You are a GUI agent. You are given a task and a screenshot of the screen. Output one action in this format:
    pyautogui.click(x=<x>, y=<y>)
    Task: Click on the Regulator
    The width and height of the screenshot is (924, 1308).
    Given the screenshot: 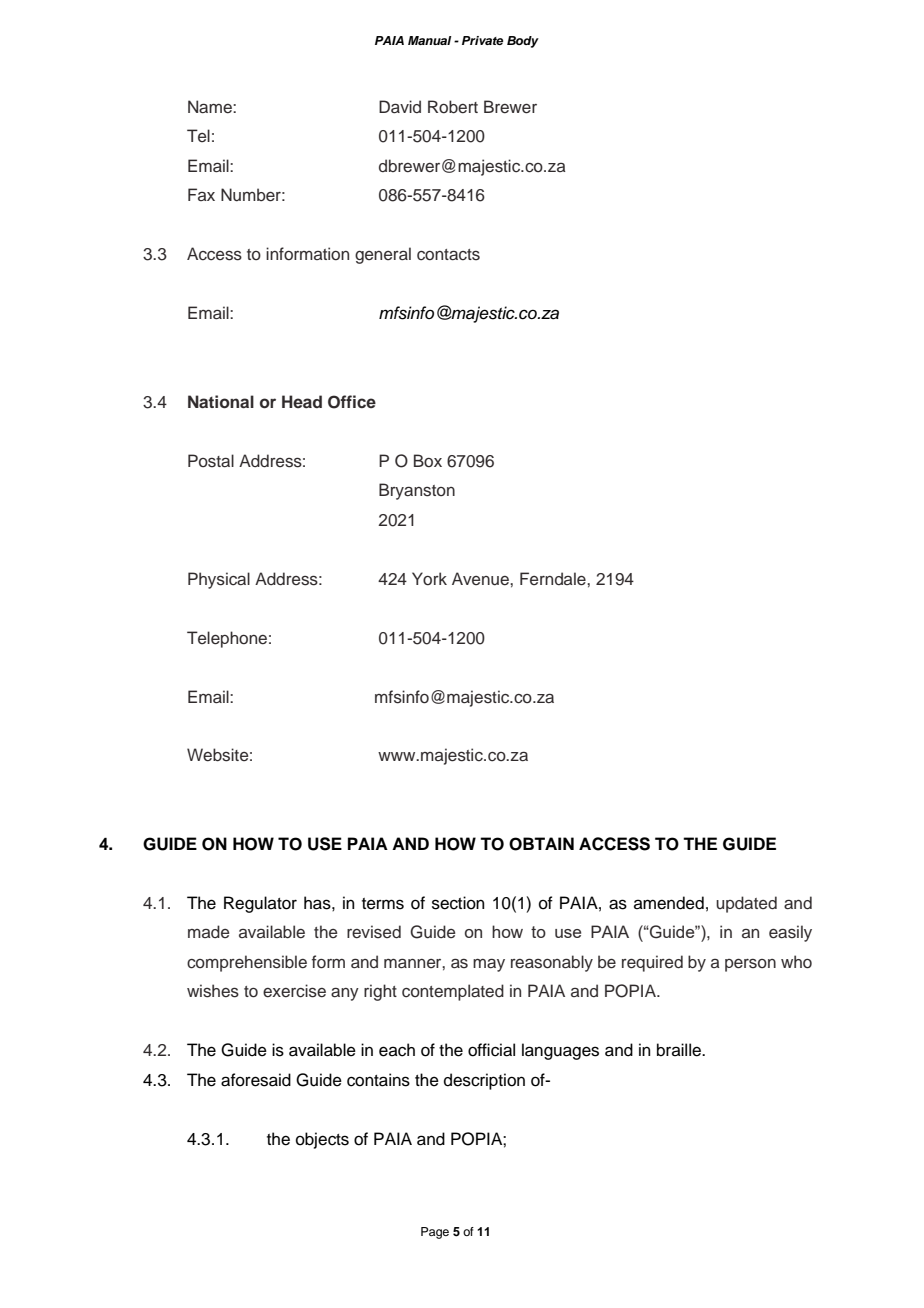 What is the action you would take?
    pyautogui.click(x=260, y=904)
